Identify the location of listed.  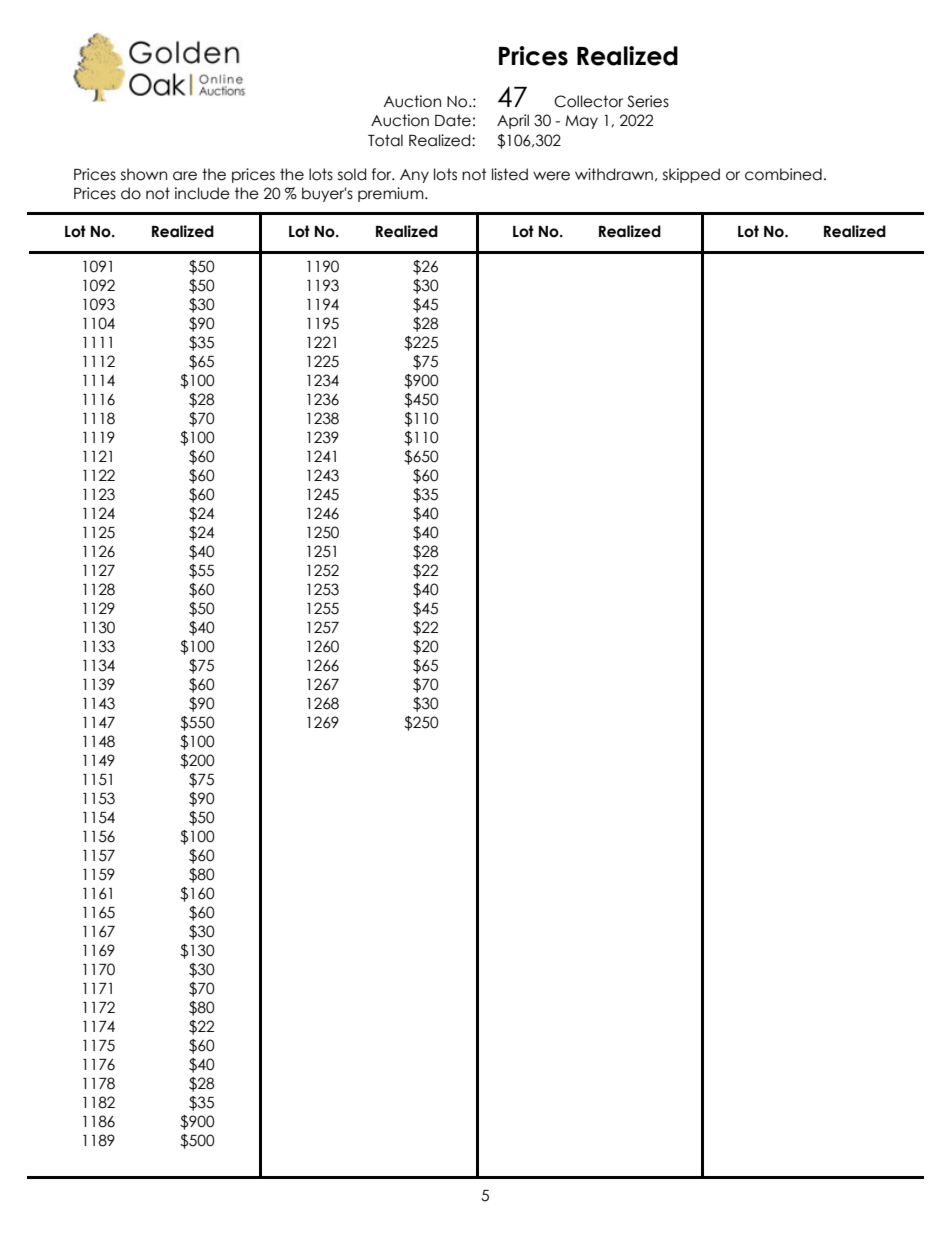
(510, 174).
